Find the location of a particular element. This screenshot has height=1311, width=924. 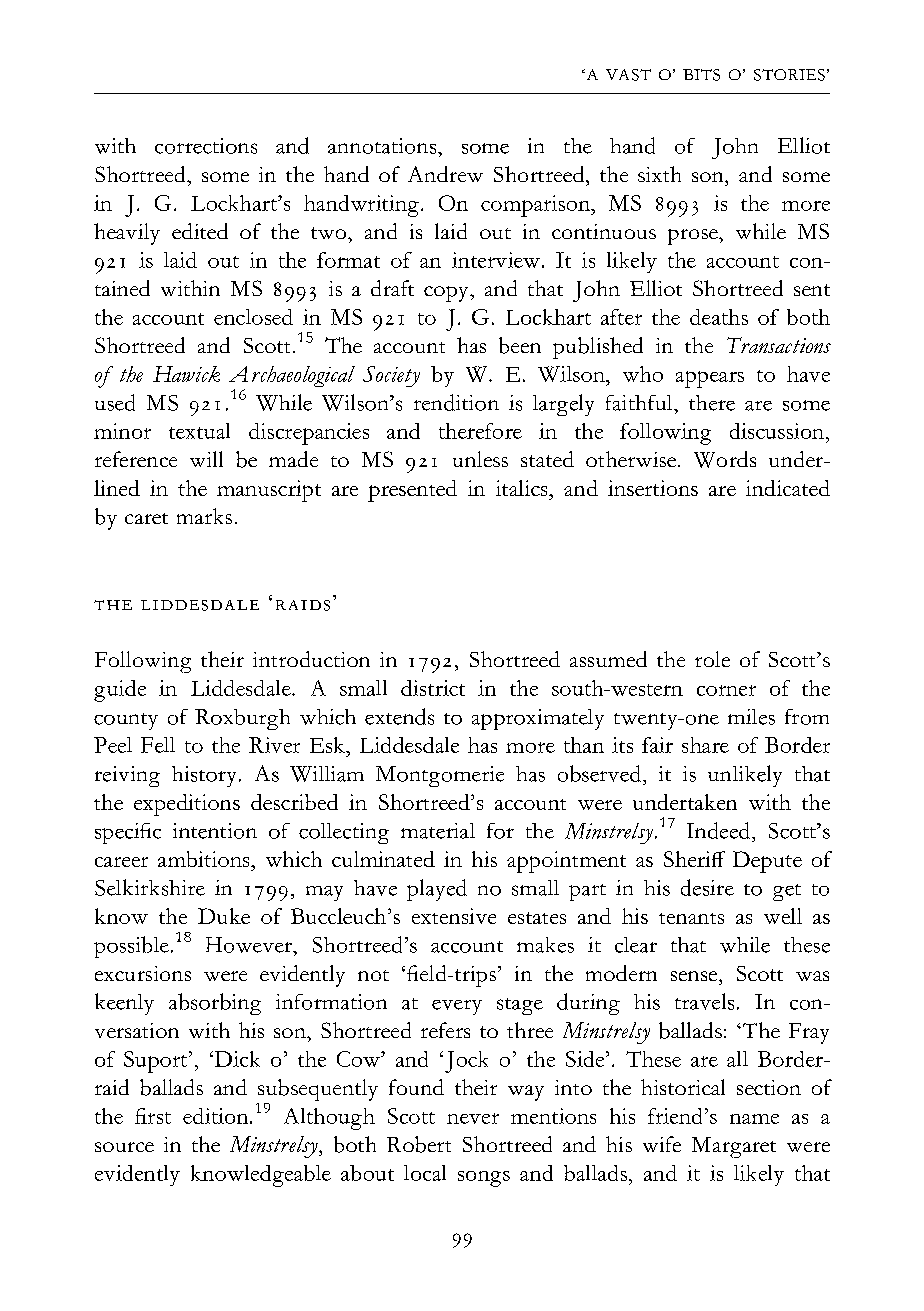

never is located at coordinates (473, 1118).
